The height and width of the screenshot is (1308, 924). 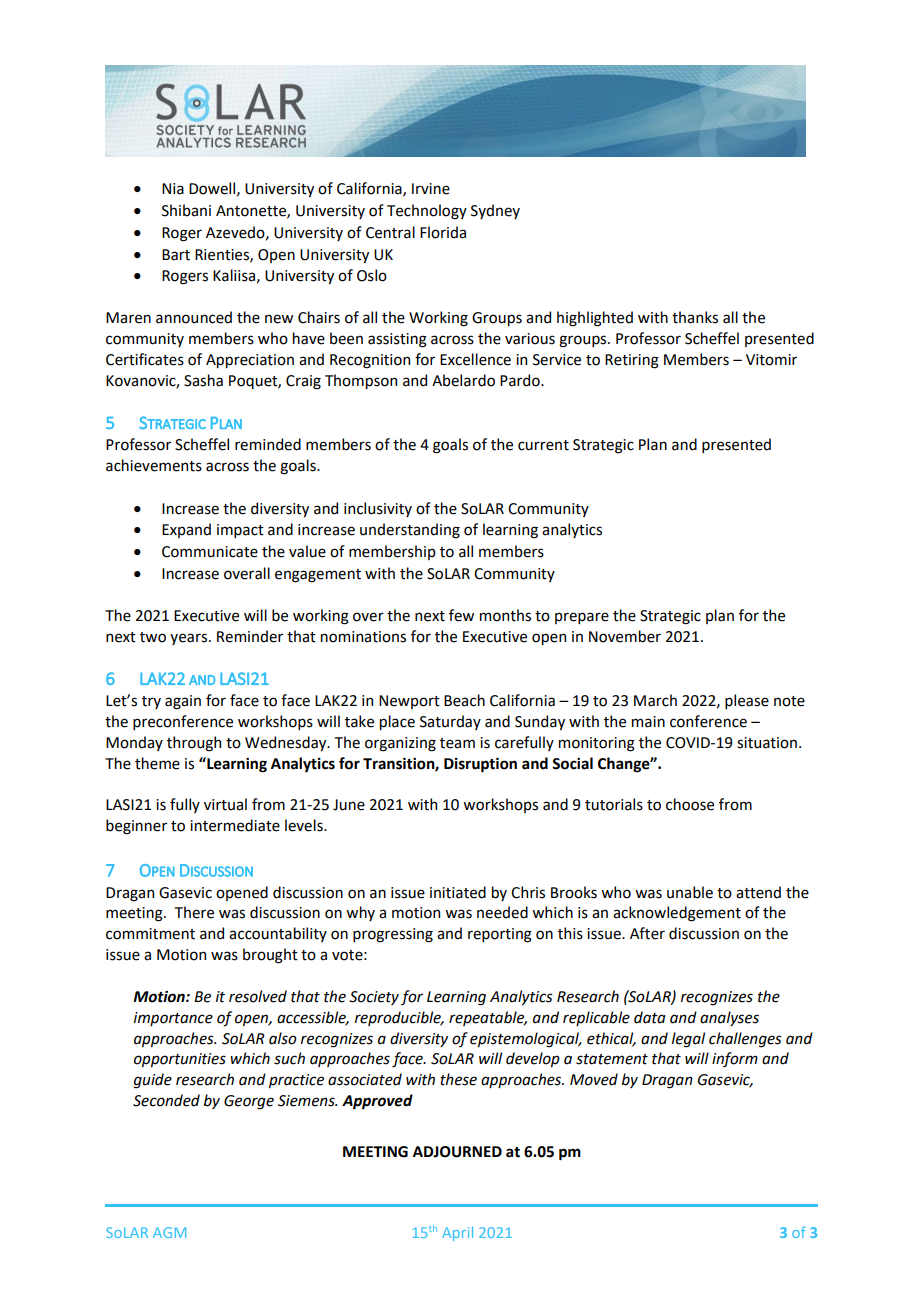 I want to click on AGM, so click(x=169, y=1232).
